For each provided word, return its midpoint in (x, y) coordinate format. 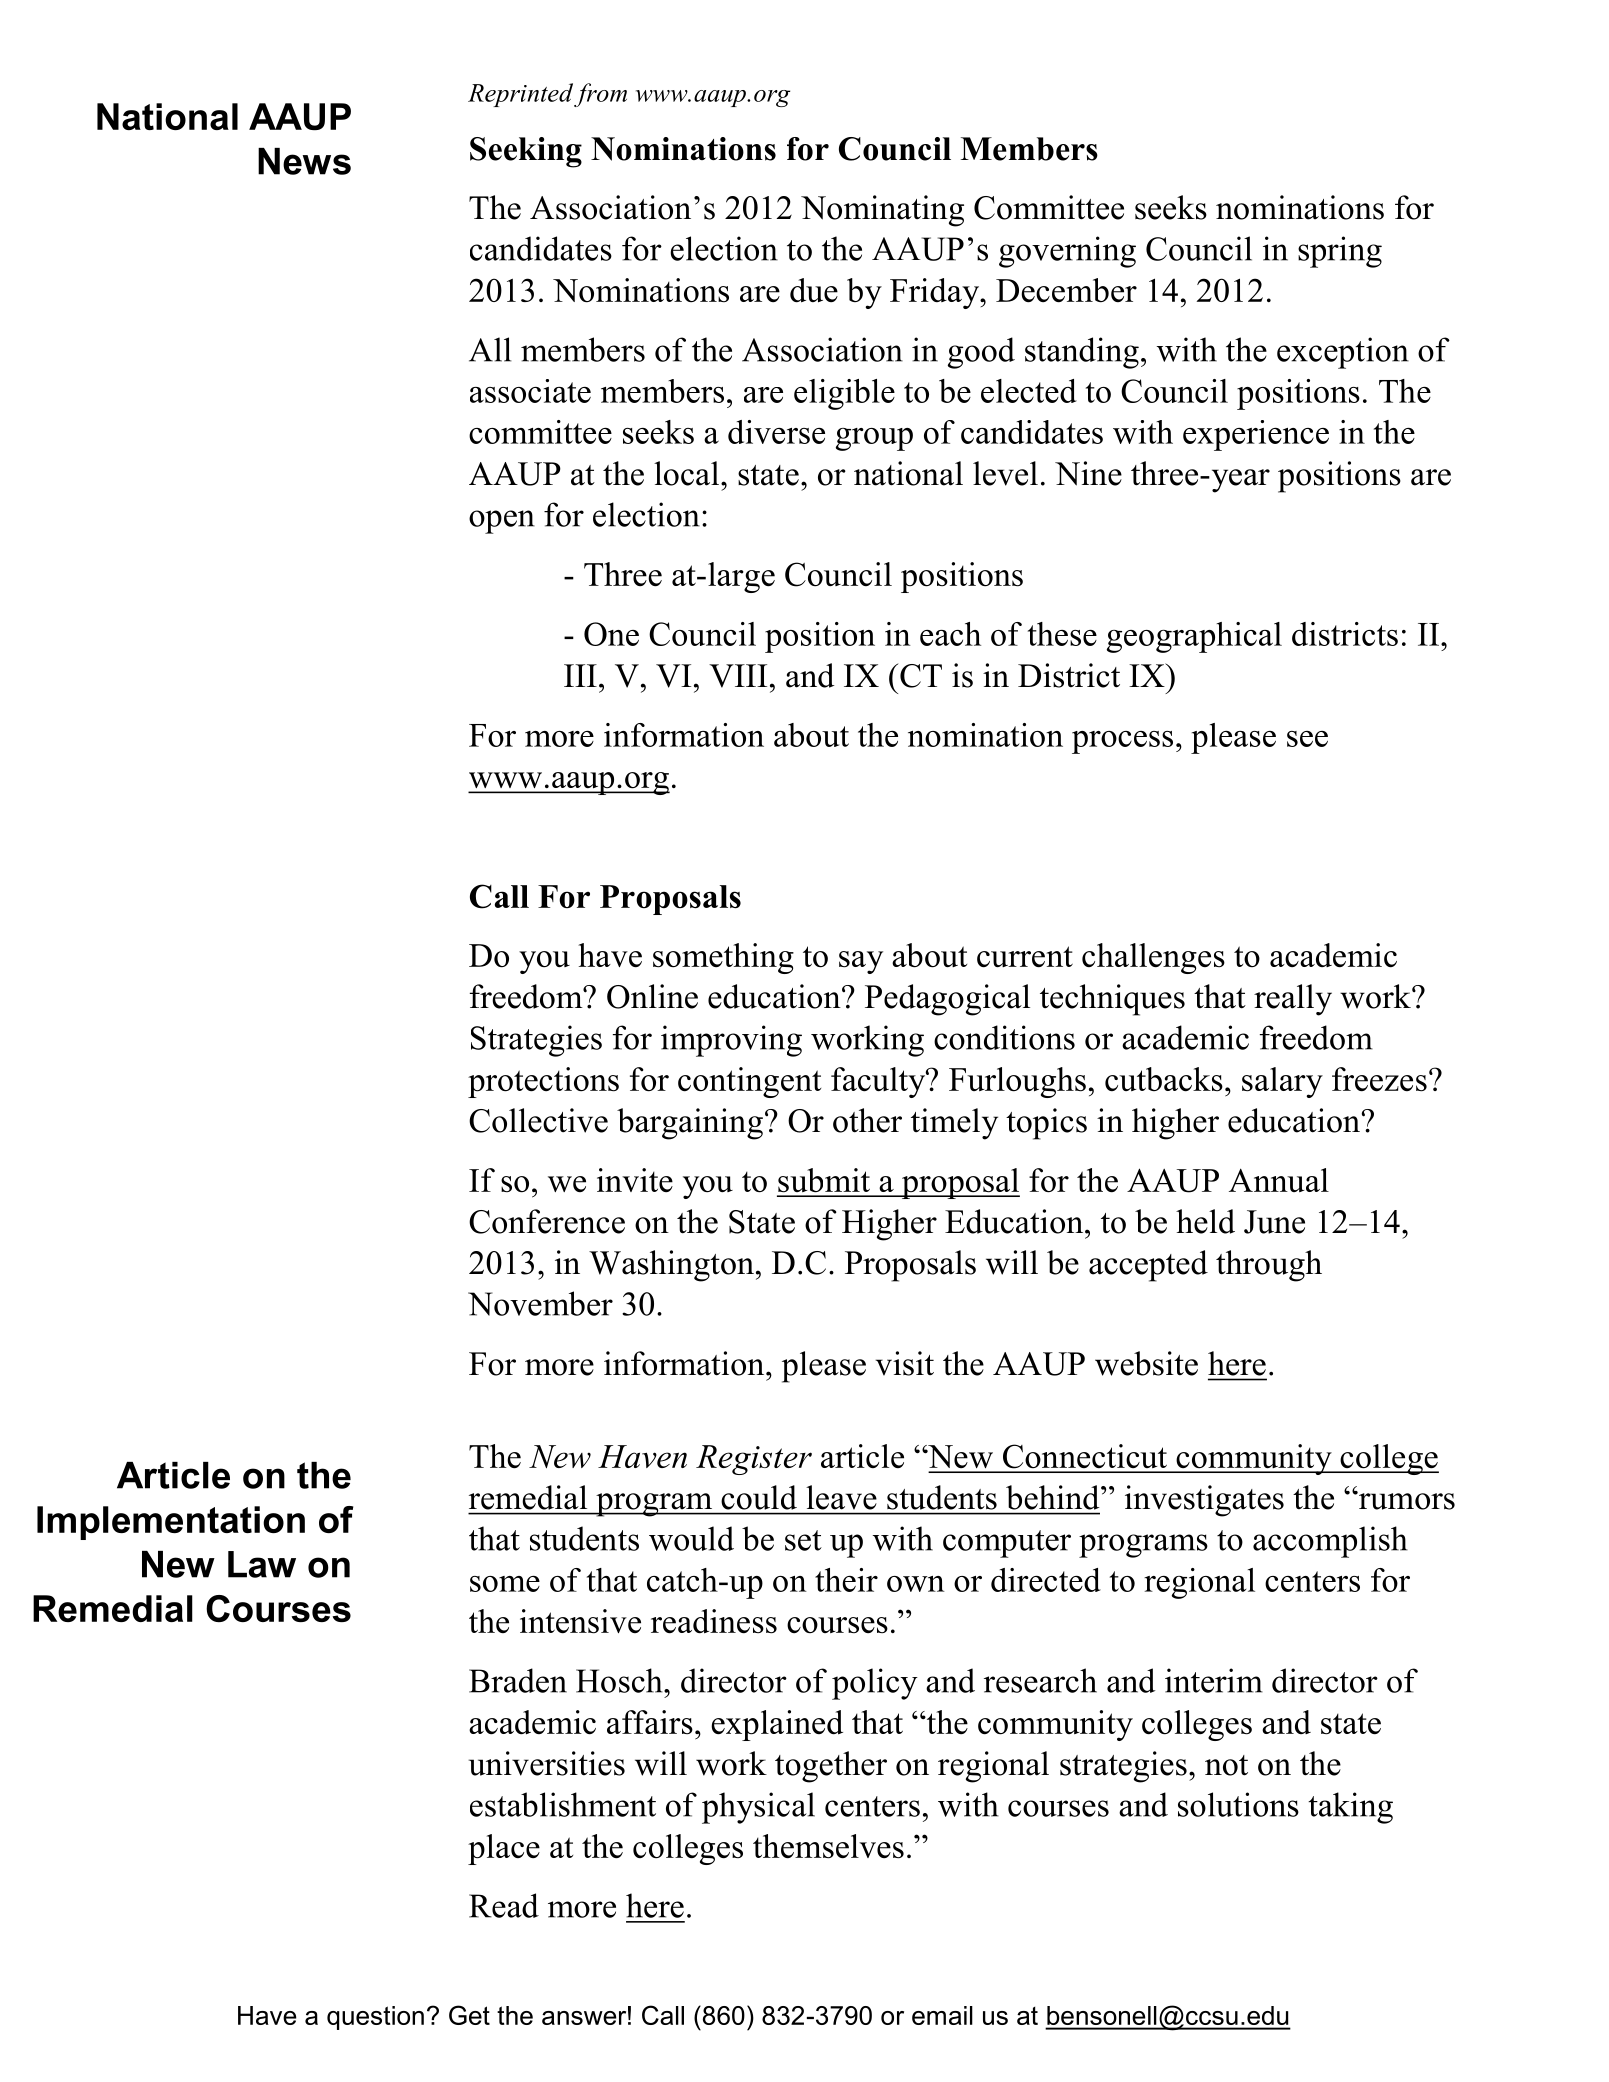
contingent (749, 1082)
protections (543, 1082)
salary (1282, 1082)
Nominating (882, 211)
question (375, 2018)
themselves (828, 1846)
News (304, 161)
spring (1340, 252)
